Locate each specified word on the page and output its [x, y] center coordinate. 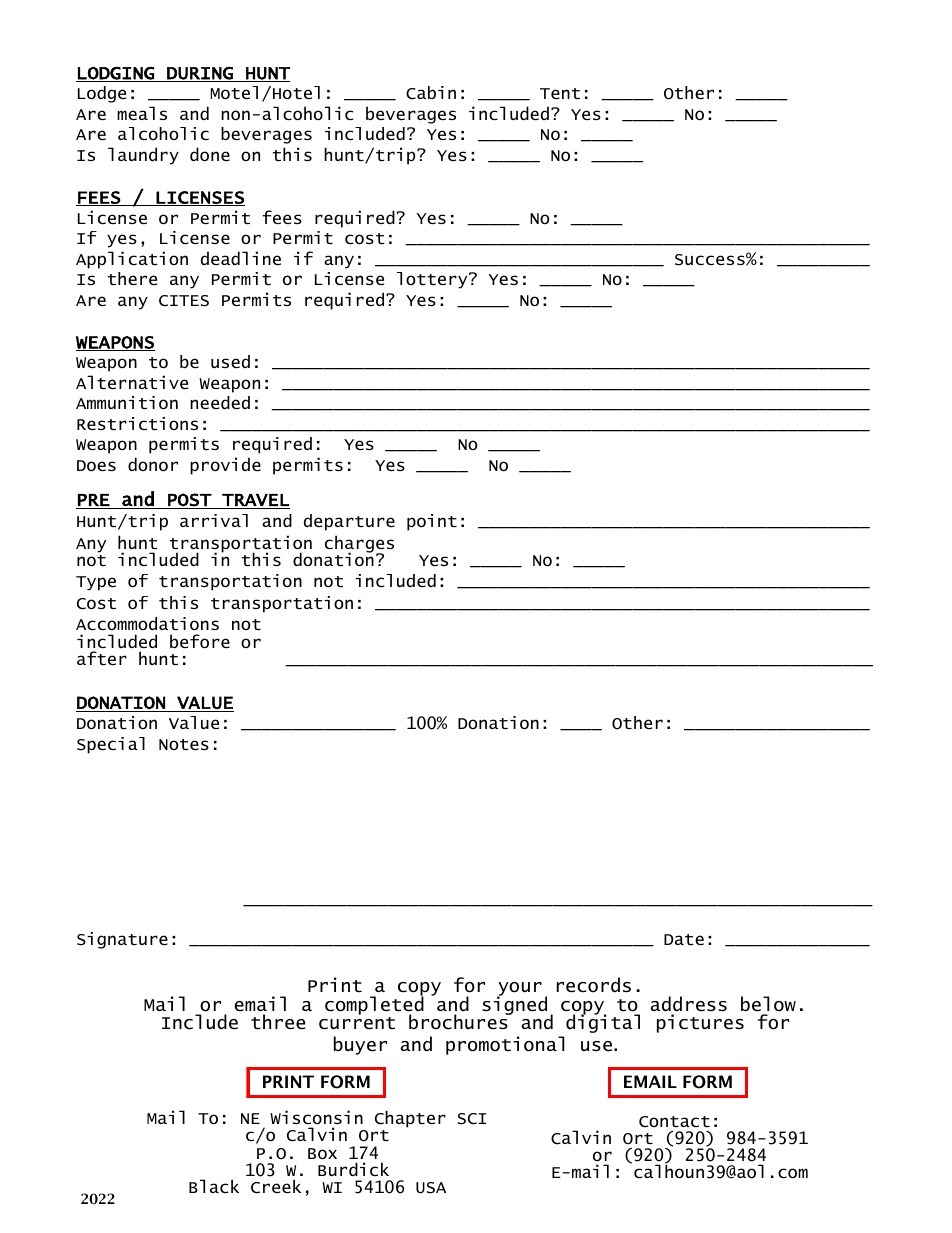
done [210, 154]
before [200, 641]
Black [214, 1186]
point [432, 522]
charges [359, 545]
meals [142, 113]
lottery [433, 280]
